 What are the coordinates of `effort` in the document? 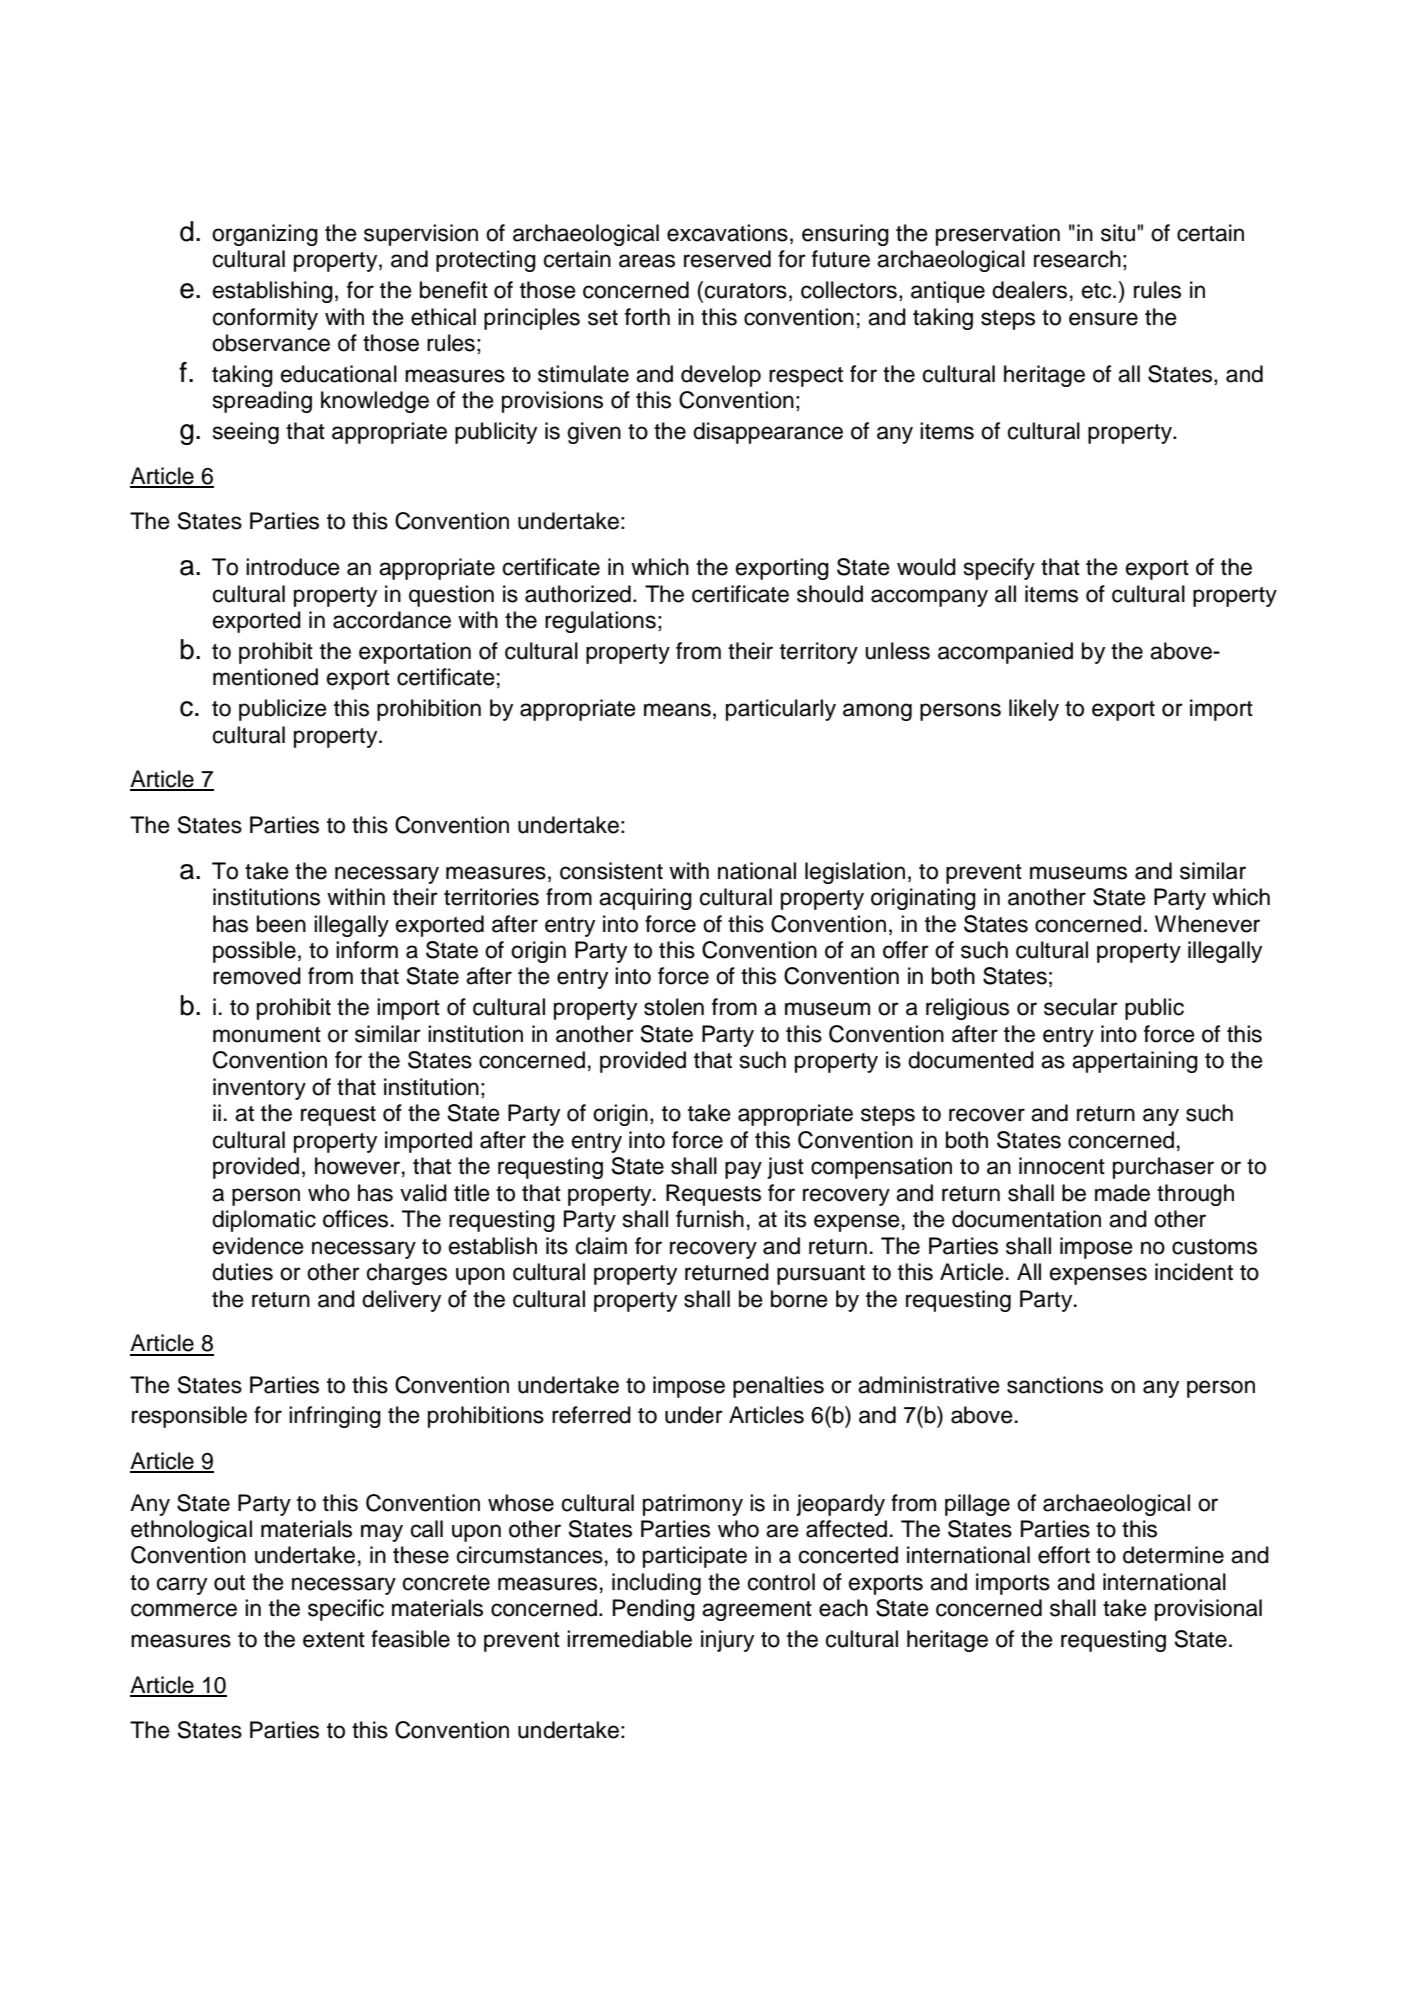 It's located at (1064, 1555).
